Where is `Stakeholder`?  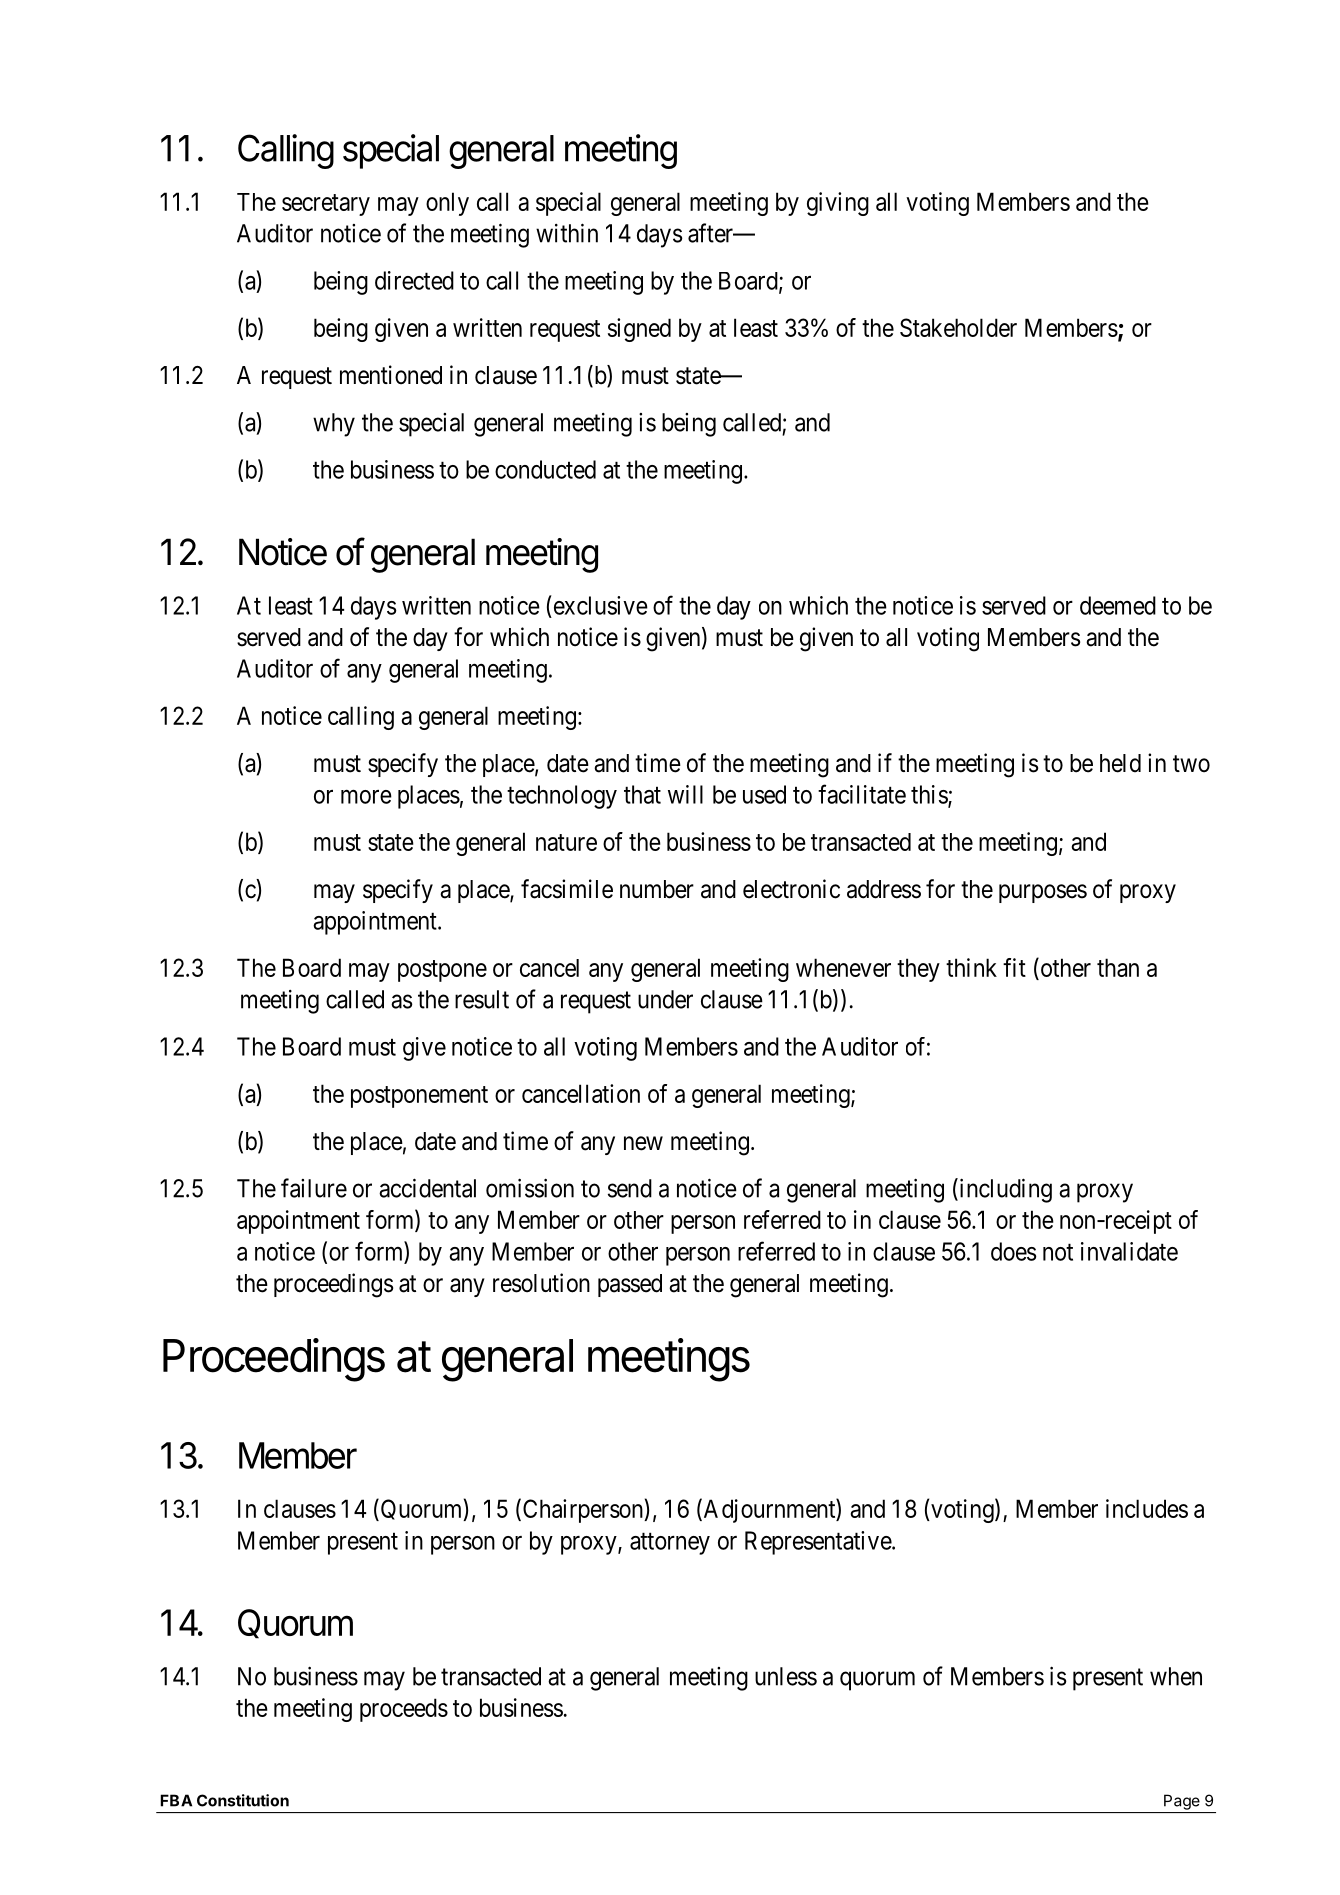 Stakeholder is located at coordinates (958, 327).
